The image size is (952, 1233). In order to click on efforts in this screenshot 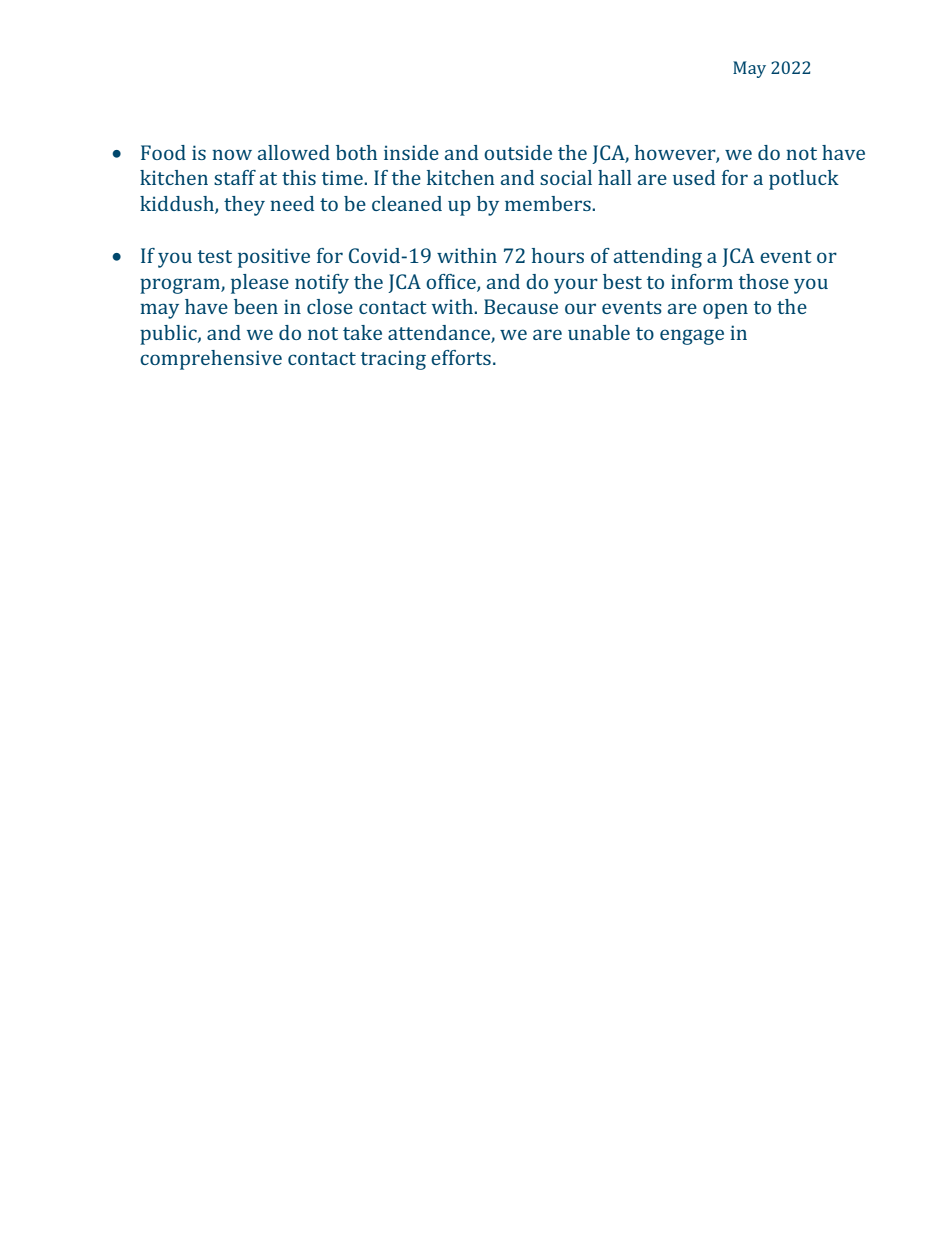, I will do `click(461, 357)`.
